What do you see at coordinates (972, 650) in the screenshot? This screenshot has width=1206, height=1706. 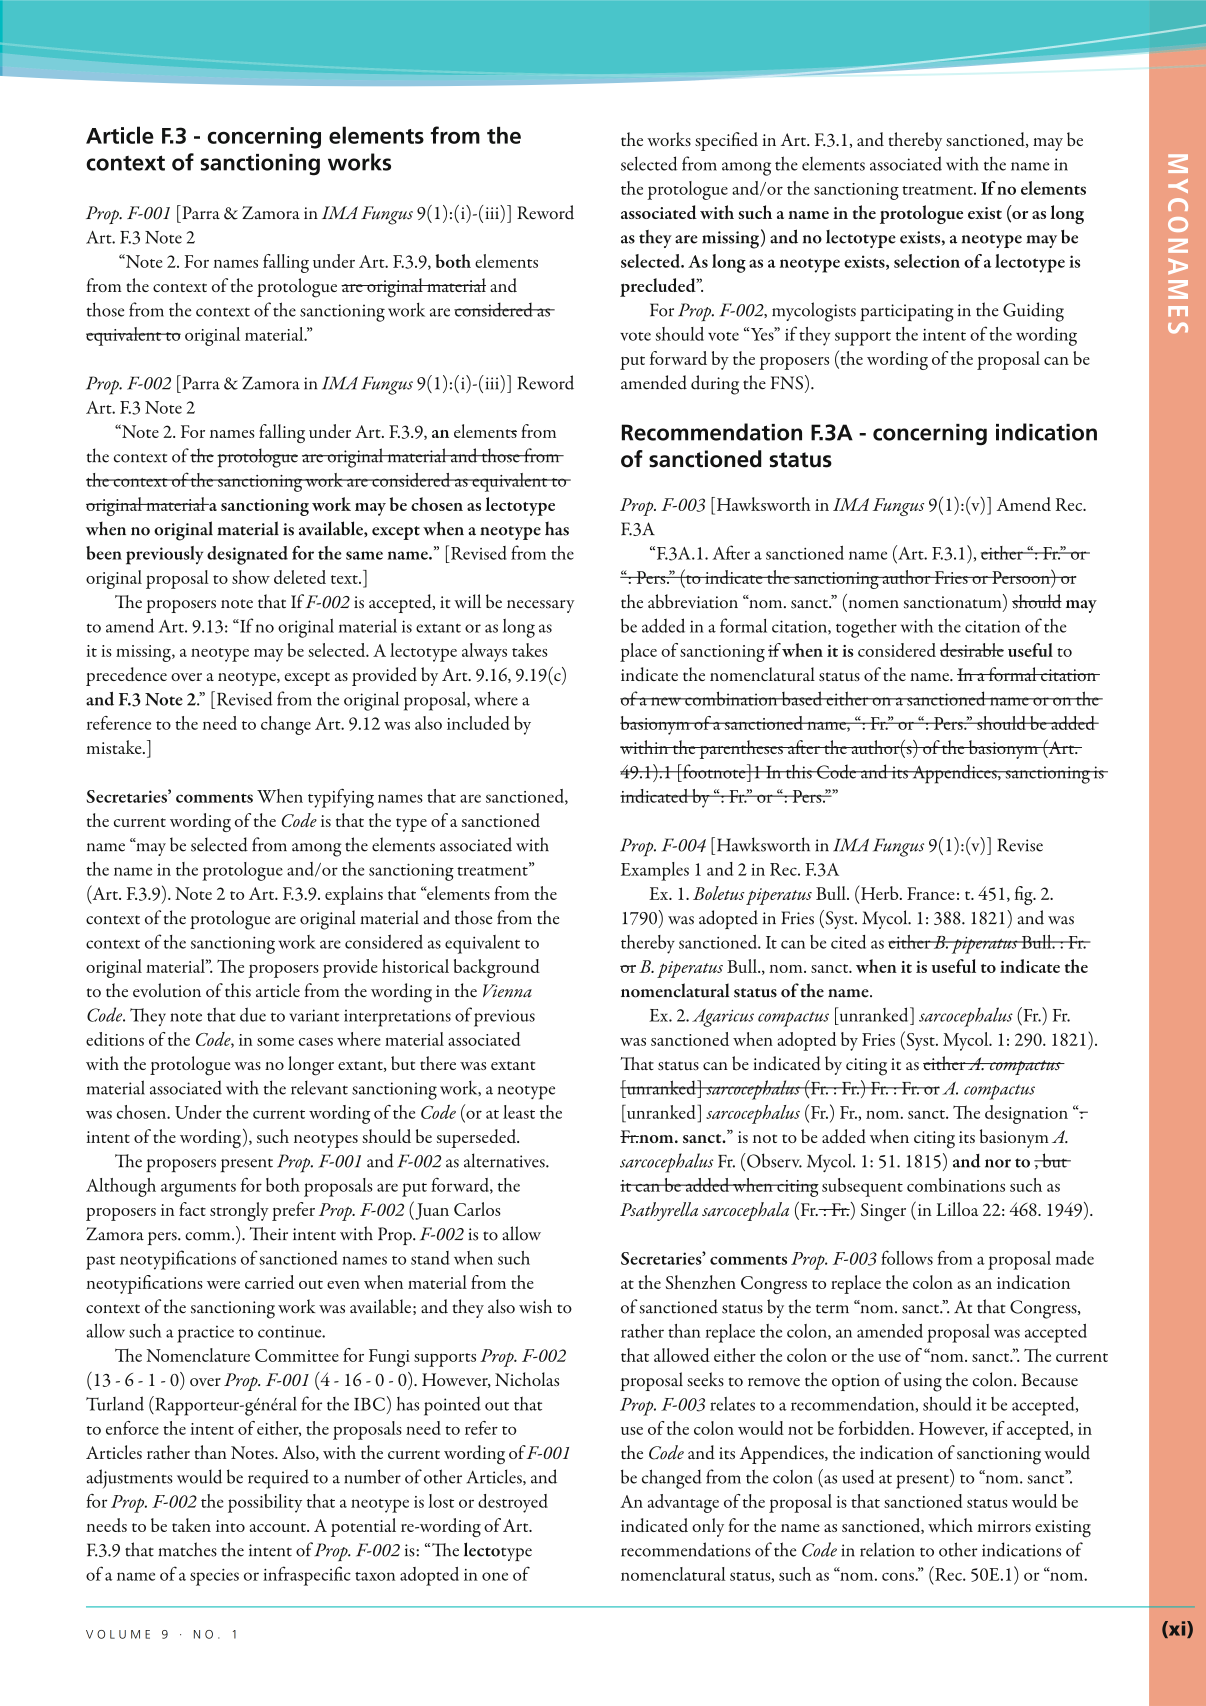 I see `desirable` at bounding box center [972, 650].
